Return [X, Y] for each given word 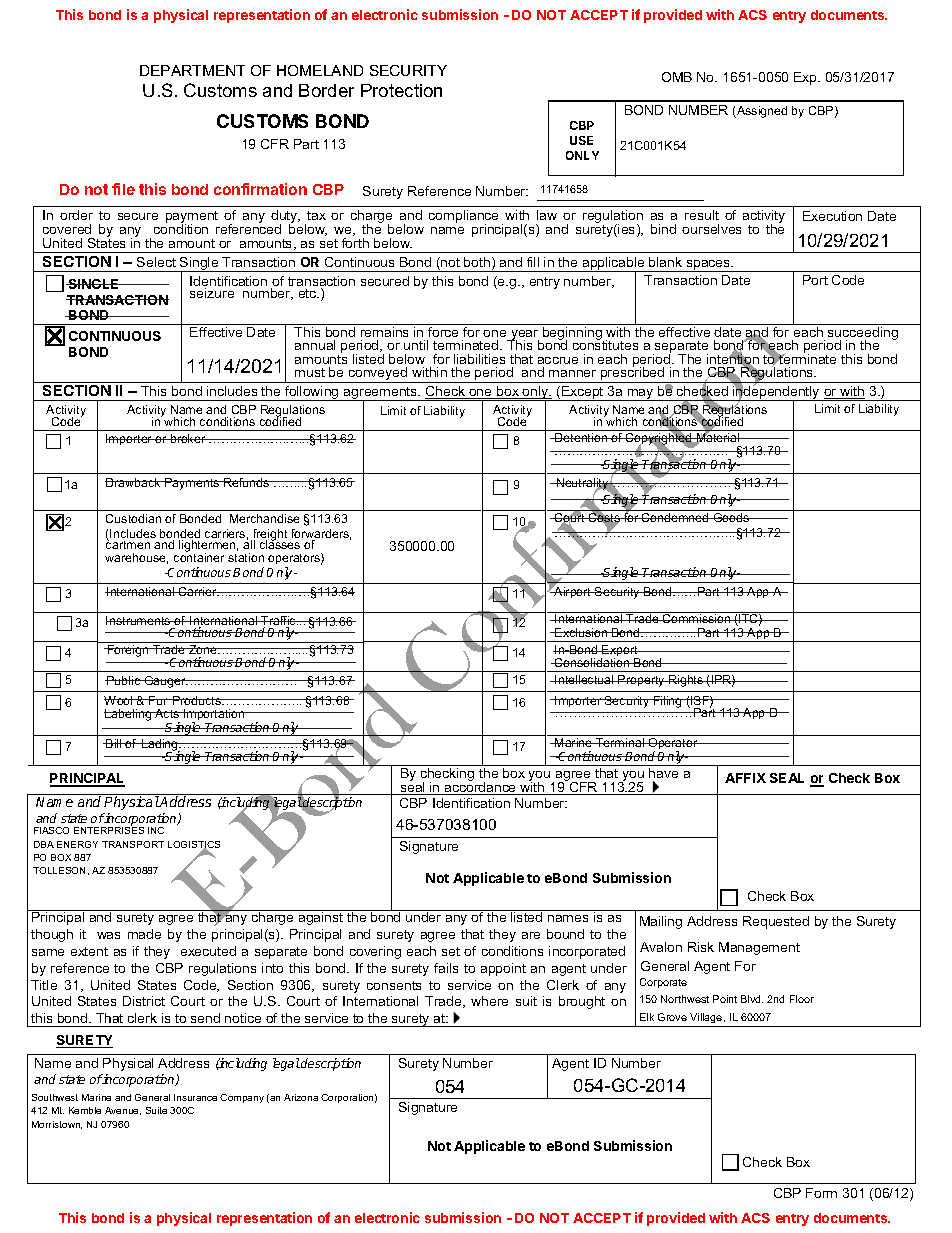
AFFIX [745, 778]
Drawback [134, 482]
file [123, 189]
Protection [401, 90]
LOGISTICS [194, 846]
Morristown [57, 1125]
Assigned [761, 112]
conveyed [378, 375]
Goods [731, 517]
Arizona [301, 1097]
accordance [481, 787]
